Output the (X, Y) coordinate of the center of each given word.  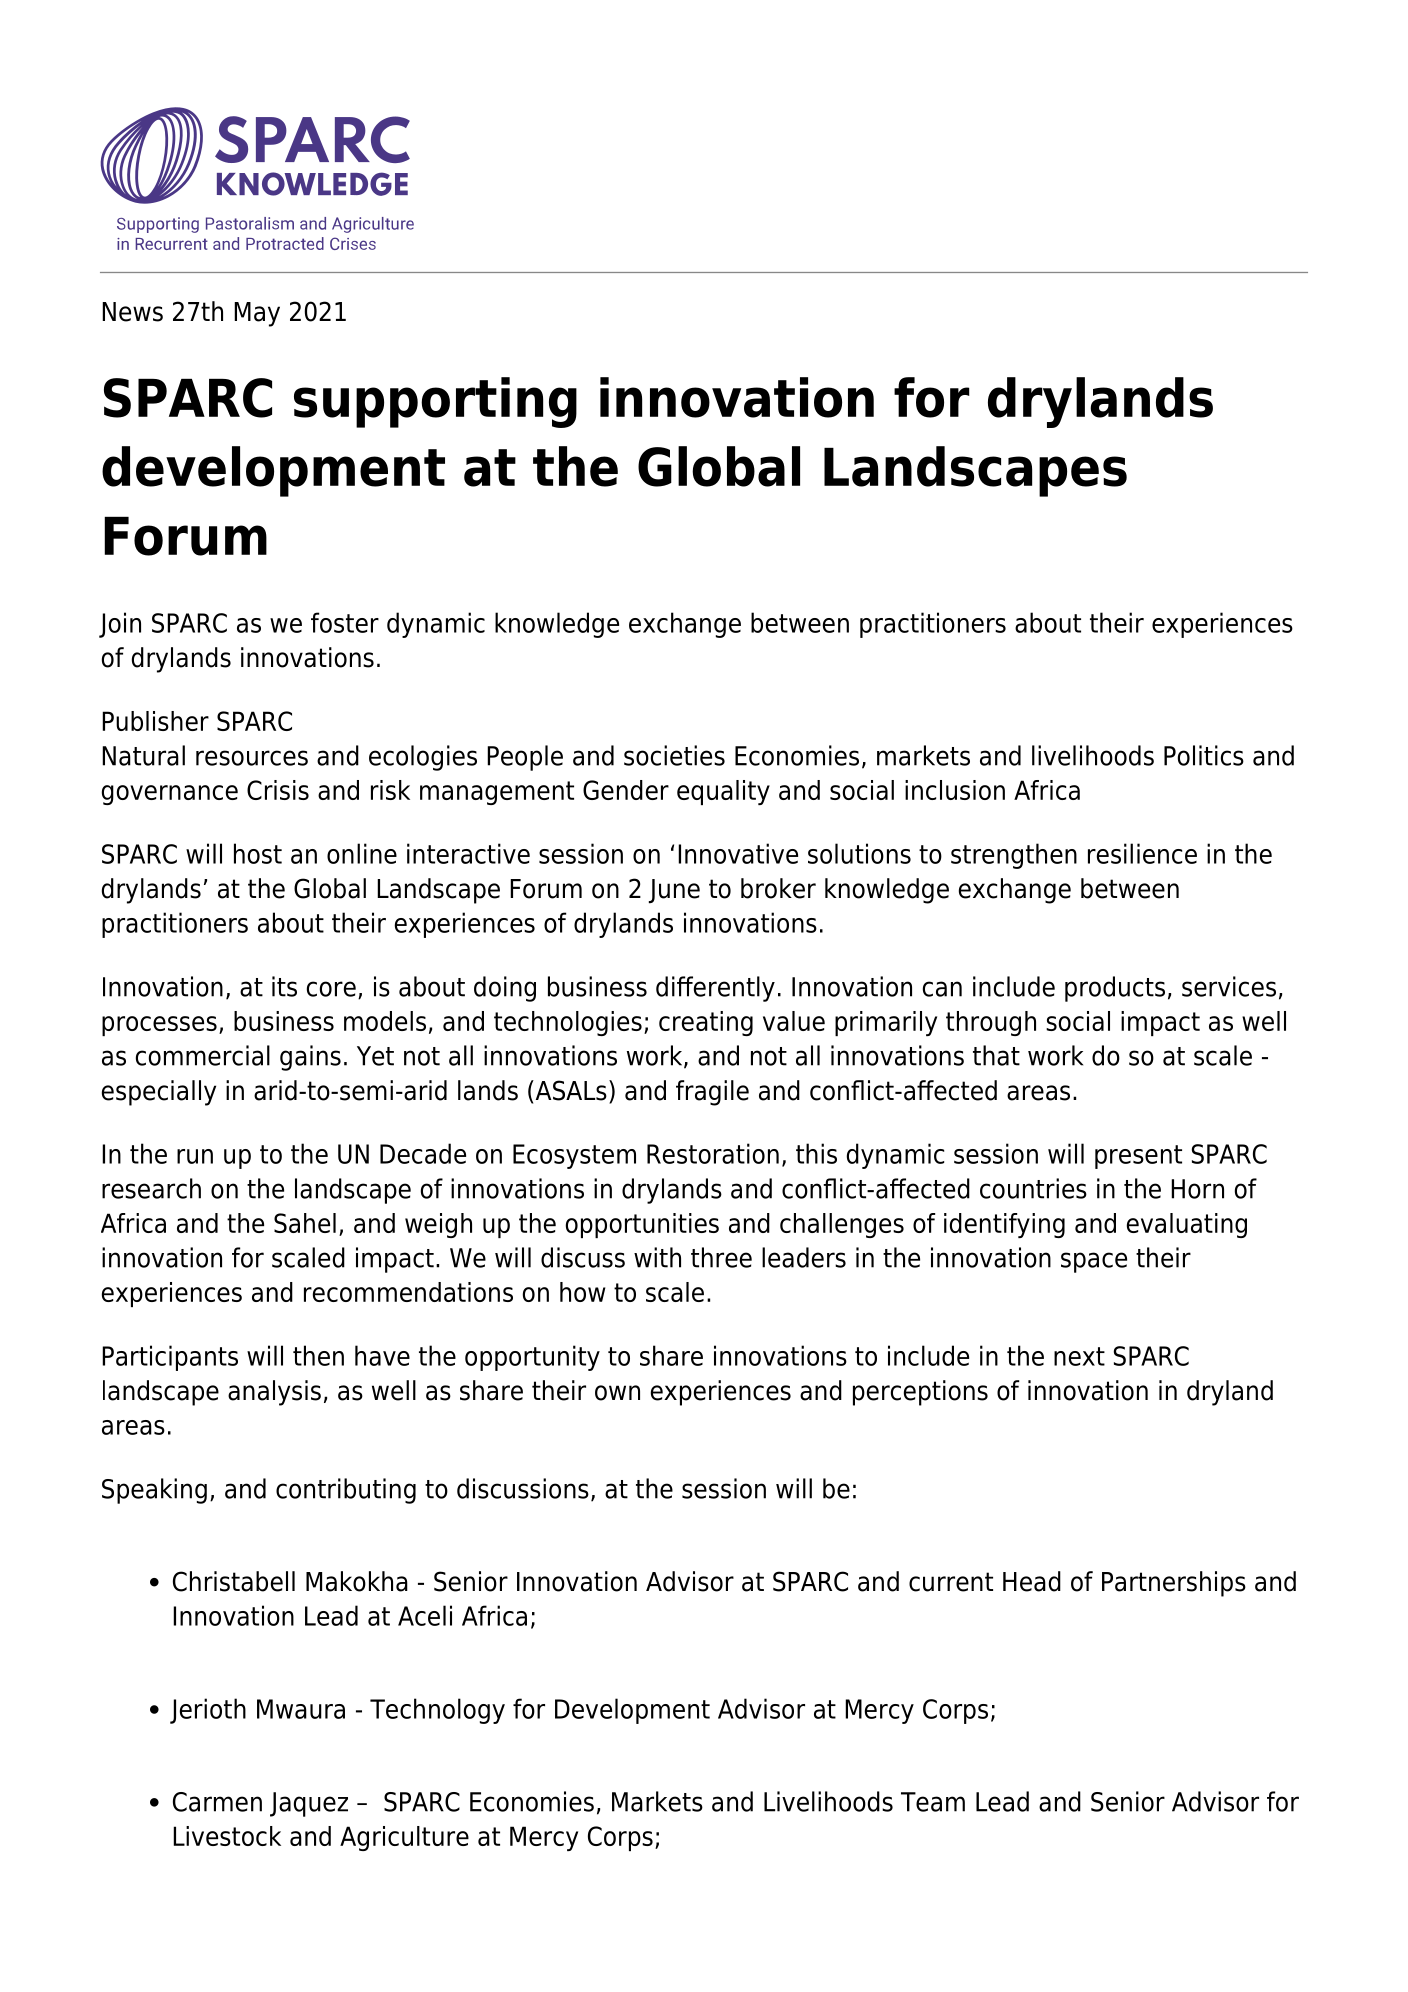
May (257, 314)
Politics (1204, 755)
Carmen (217, 1802)
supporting (435, 402)
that (996, 1055)
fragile (712, 1093)
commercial (203, 1055)
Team (933, 1802)
